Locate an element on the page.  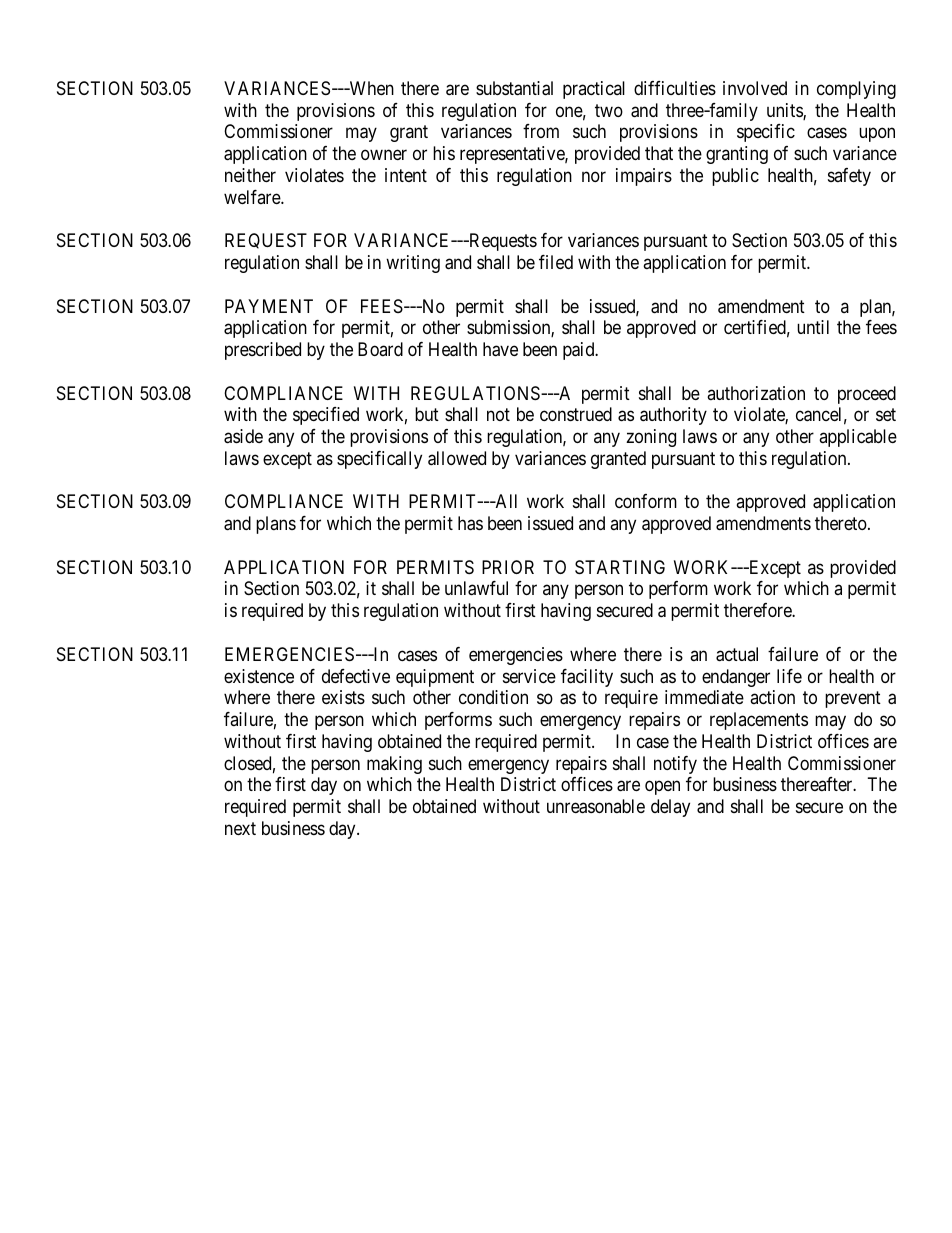
unreasonable is located at coordinates (596, 806).
